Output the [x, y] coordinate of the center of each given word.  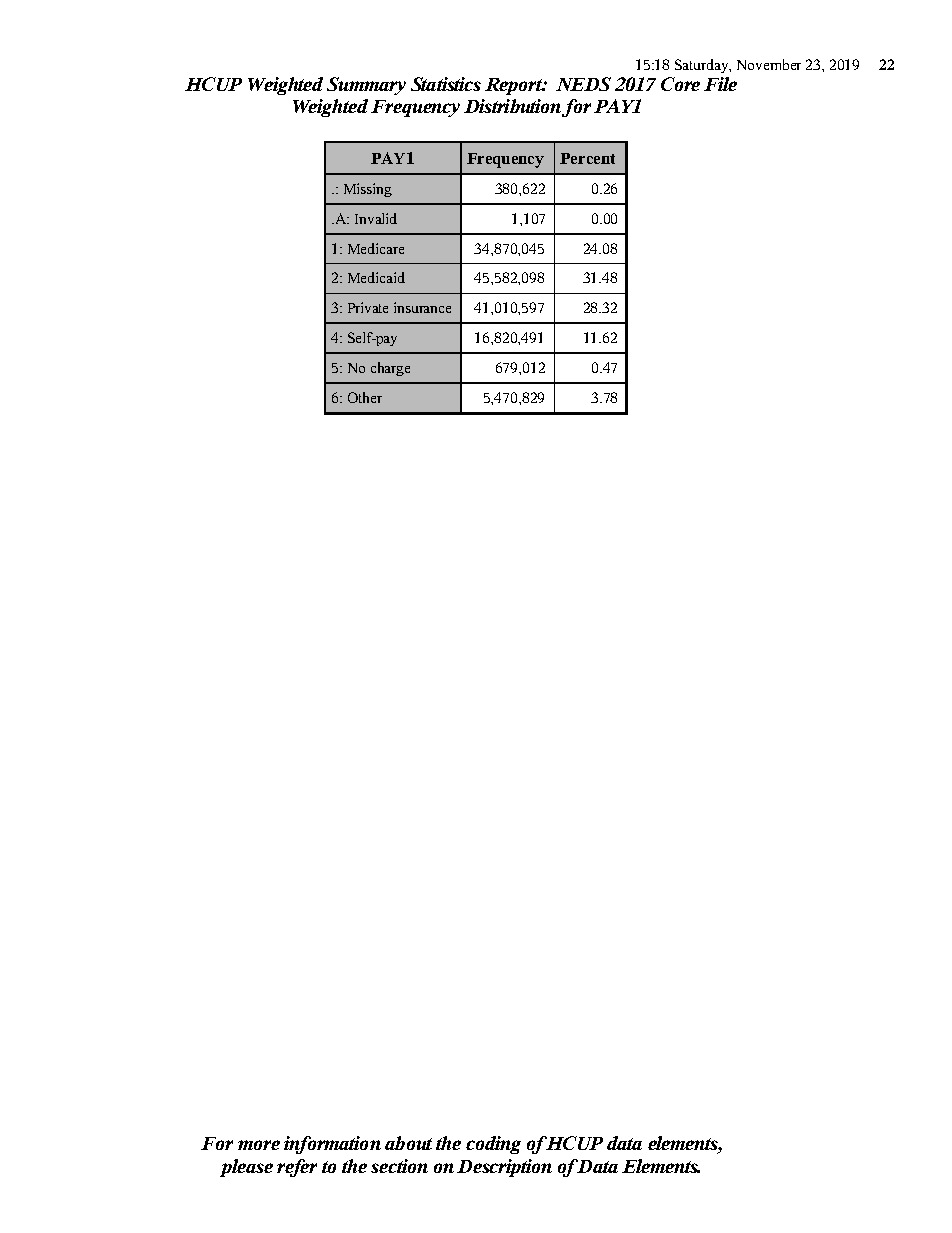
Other [365, 397]
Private [368, 307]
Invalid [376, 218]
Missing [368, 190]
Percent [587, 158]
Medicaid [376, 277]
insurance [422, 307]
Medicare [376, 248]
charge [390, 369]
